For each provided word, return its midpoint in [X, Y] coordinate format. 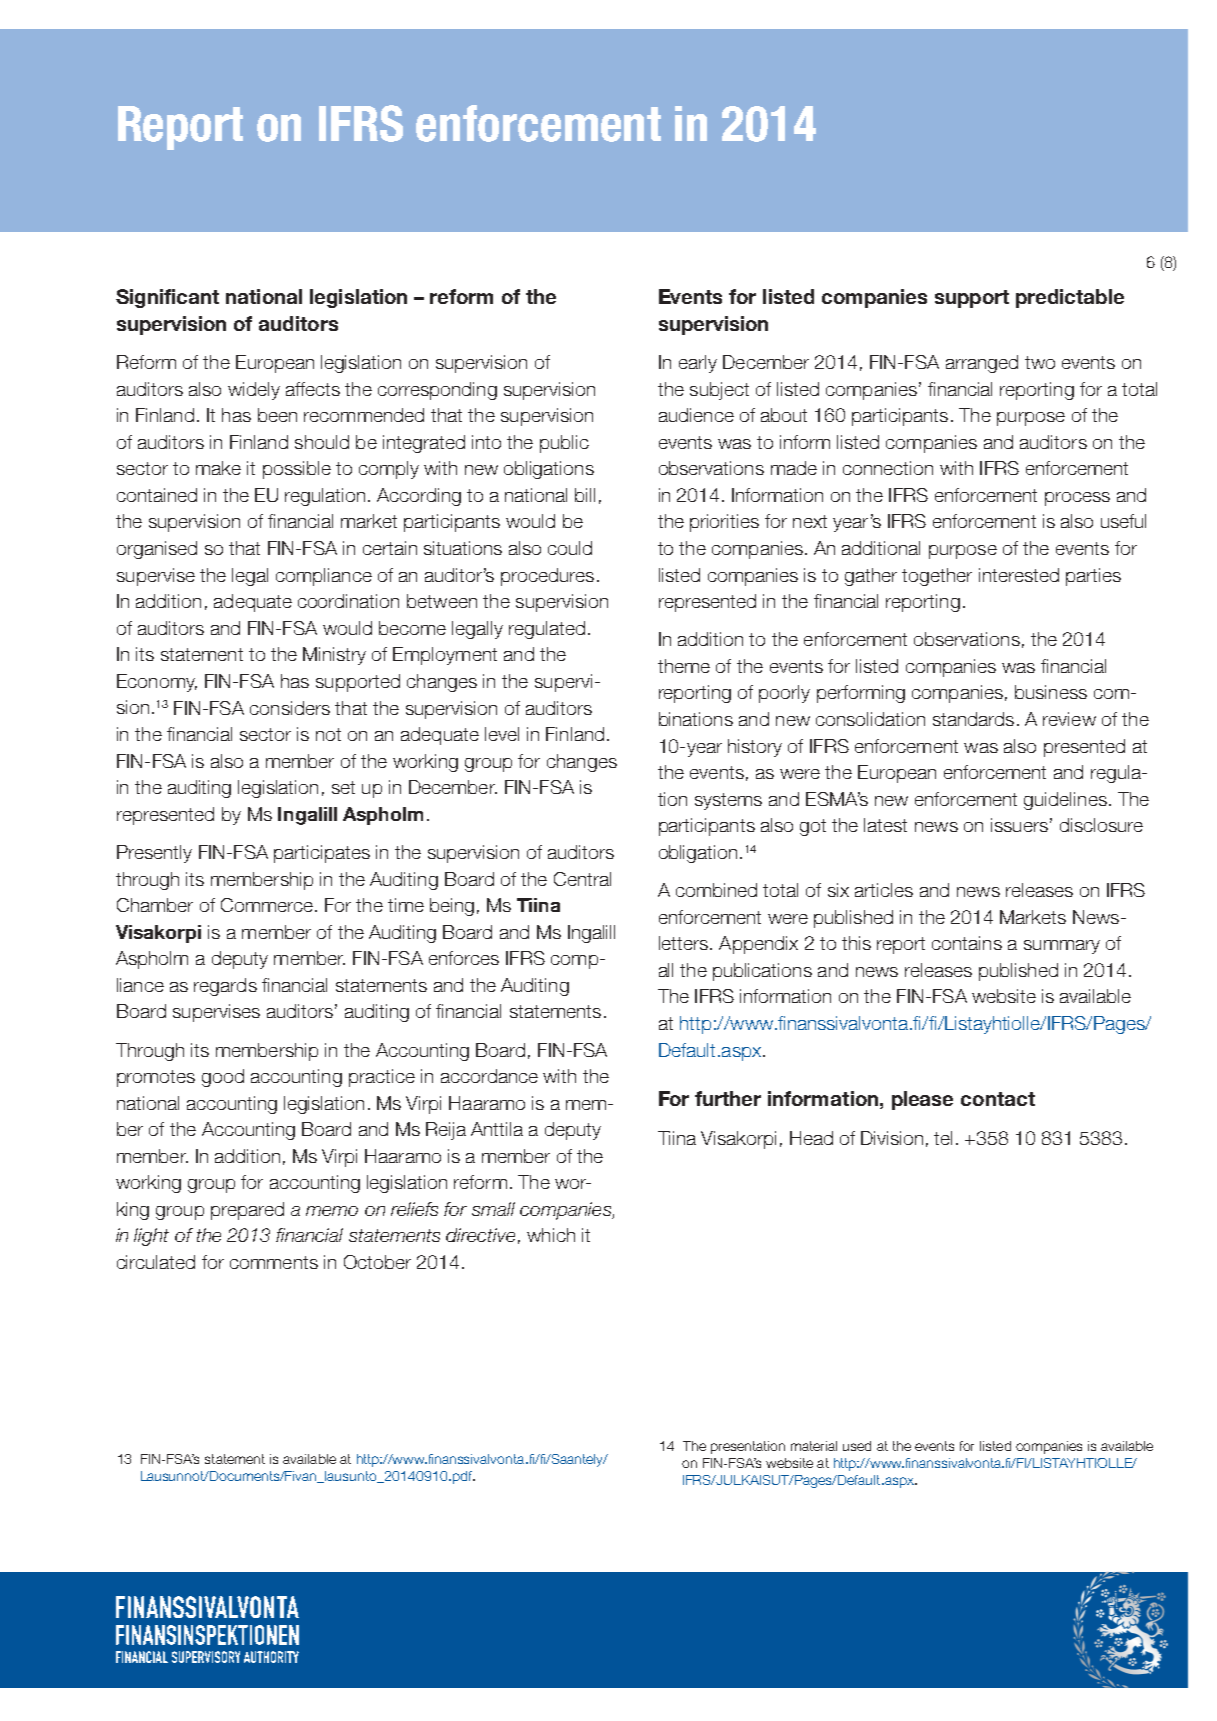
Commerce [267, 905]
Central [582, 879]
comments [274, 1262]
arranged [982, 364]
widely [254, 391]
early [698, 364]
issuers [1019, 825]
